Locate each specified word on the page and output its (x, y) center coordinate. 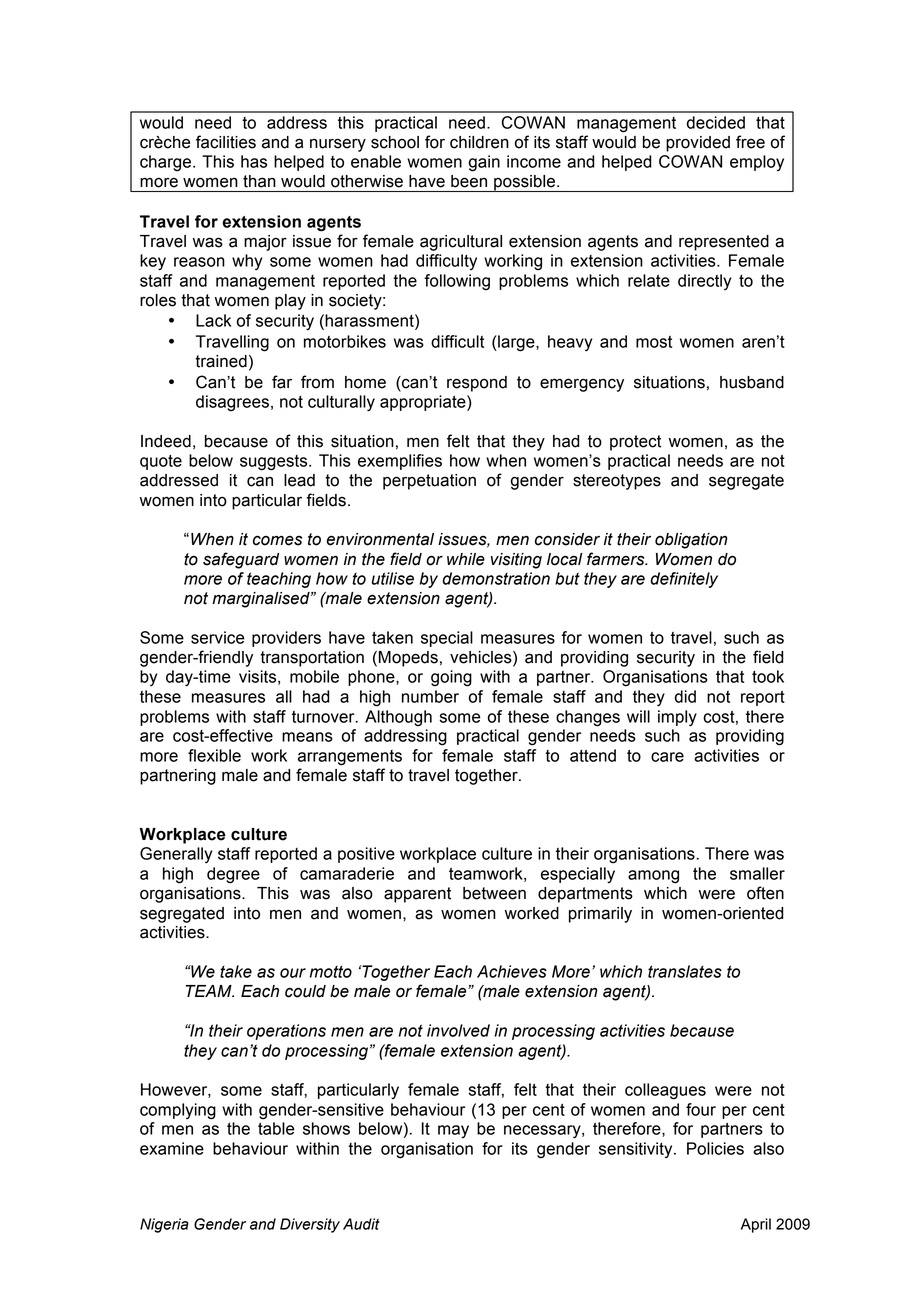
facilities (226, 142)
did (685, 696)
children (479, 142)
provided (698, 144)
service (218, 637)
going (451, 678)
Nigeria (164, 1225)
